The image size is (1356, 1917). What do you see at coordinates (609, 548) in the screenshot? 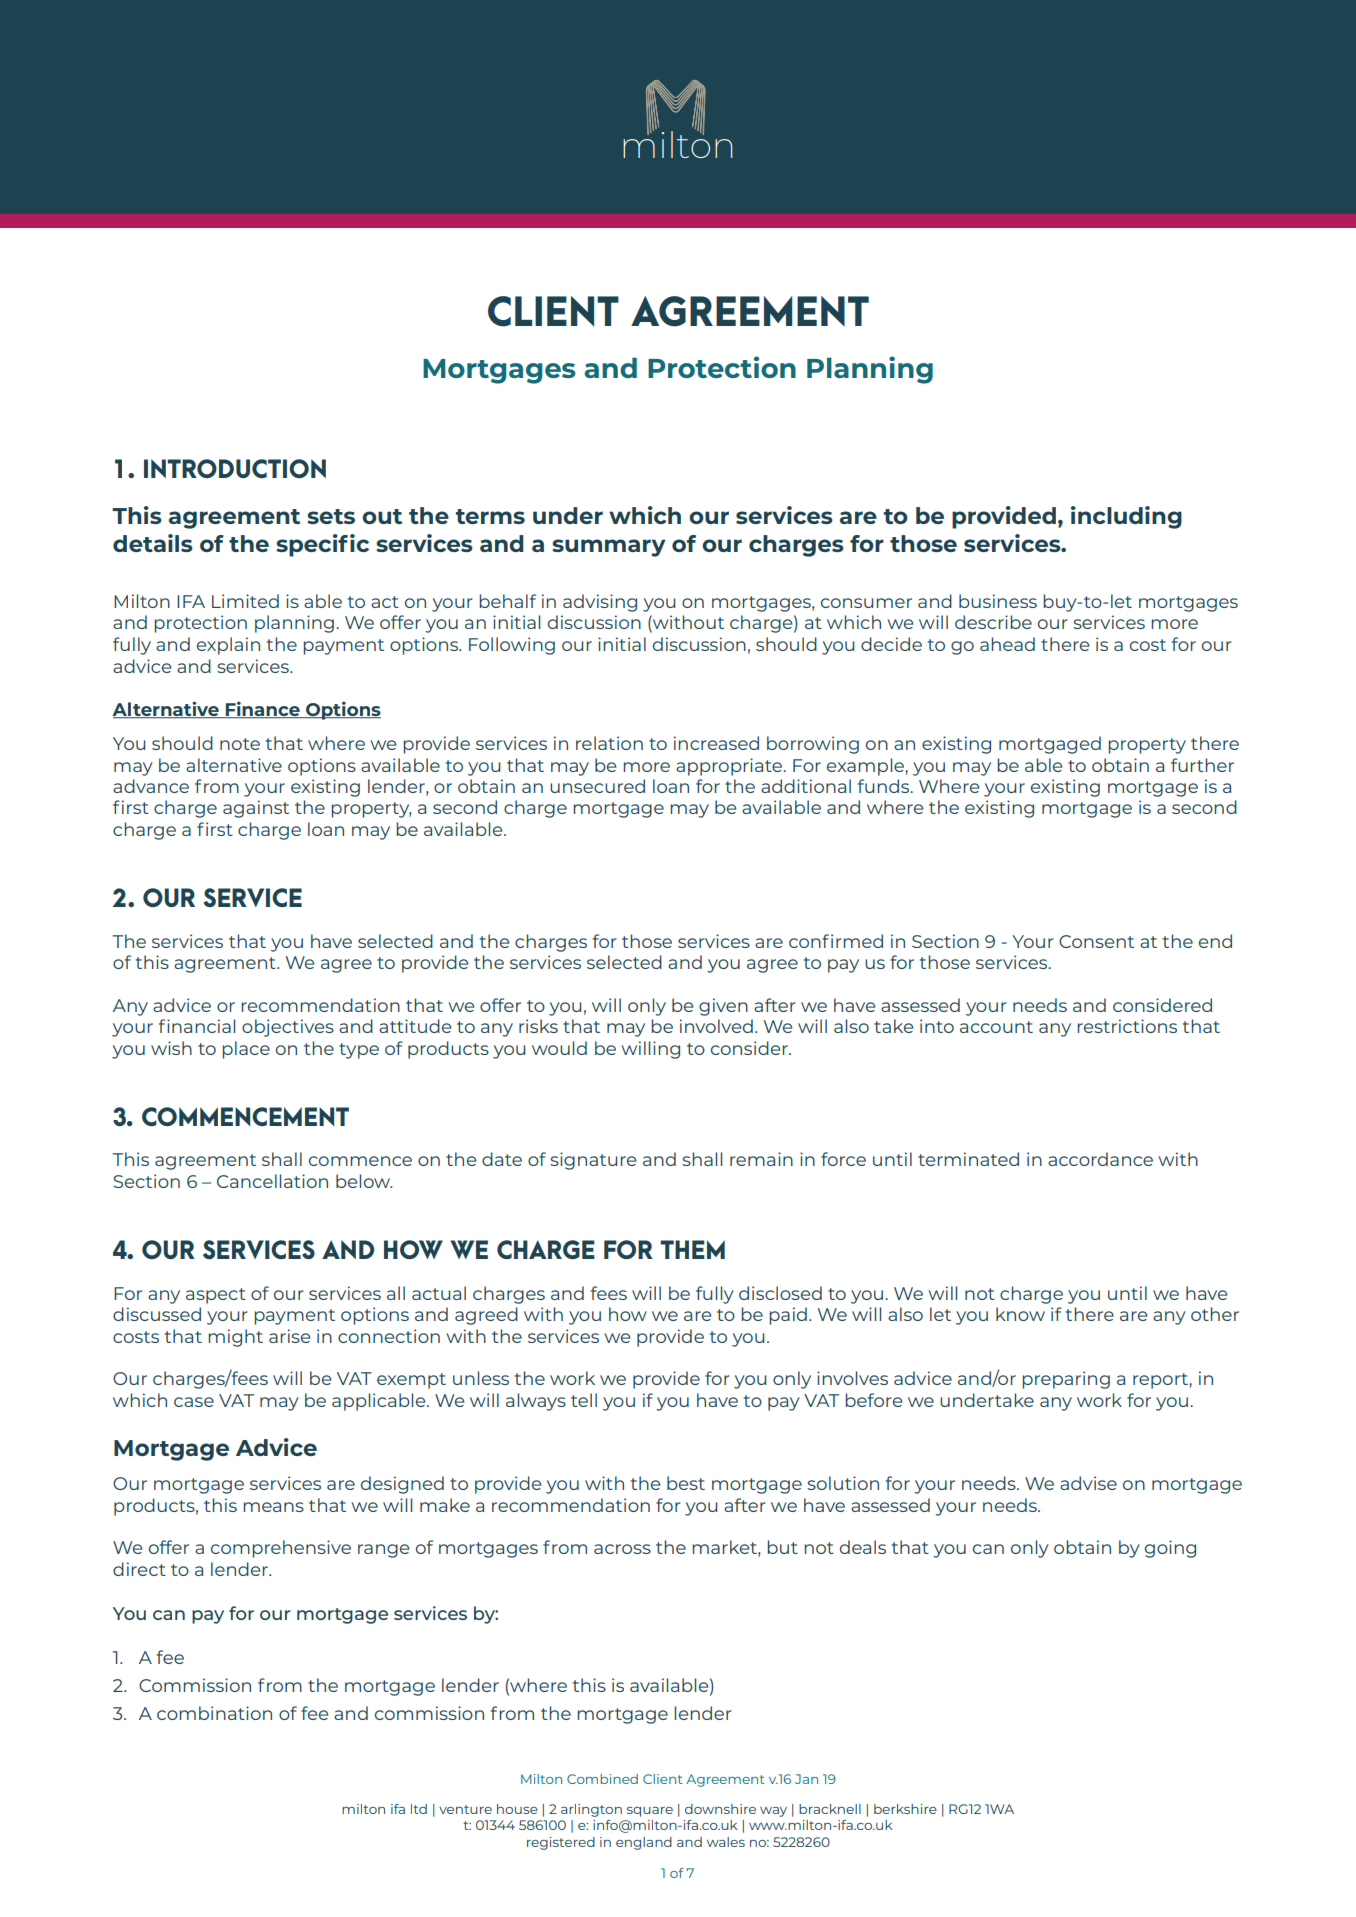
I see `summary` at bounding box center [609, 548].
